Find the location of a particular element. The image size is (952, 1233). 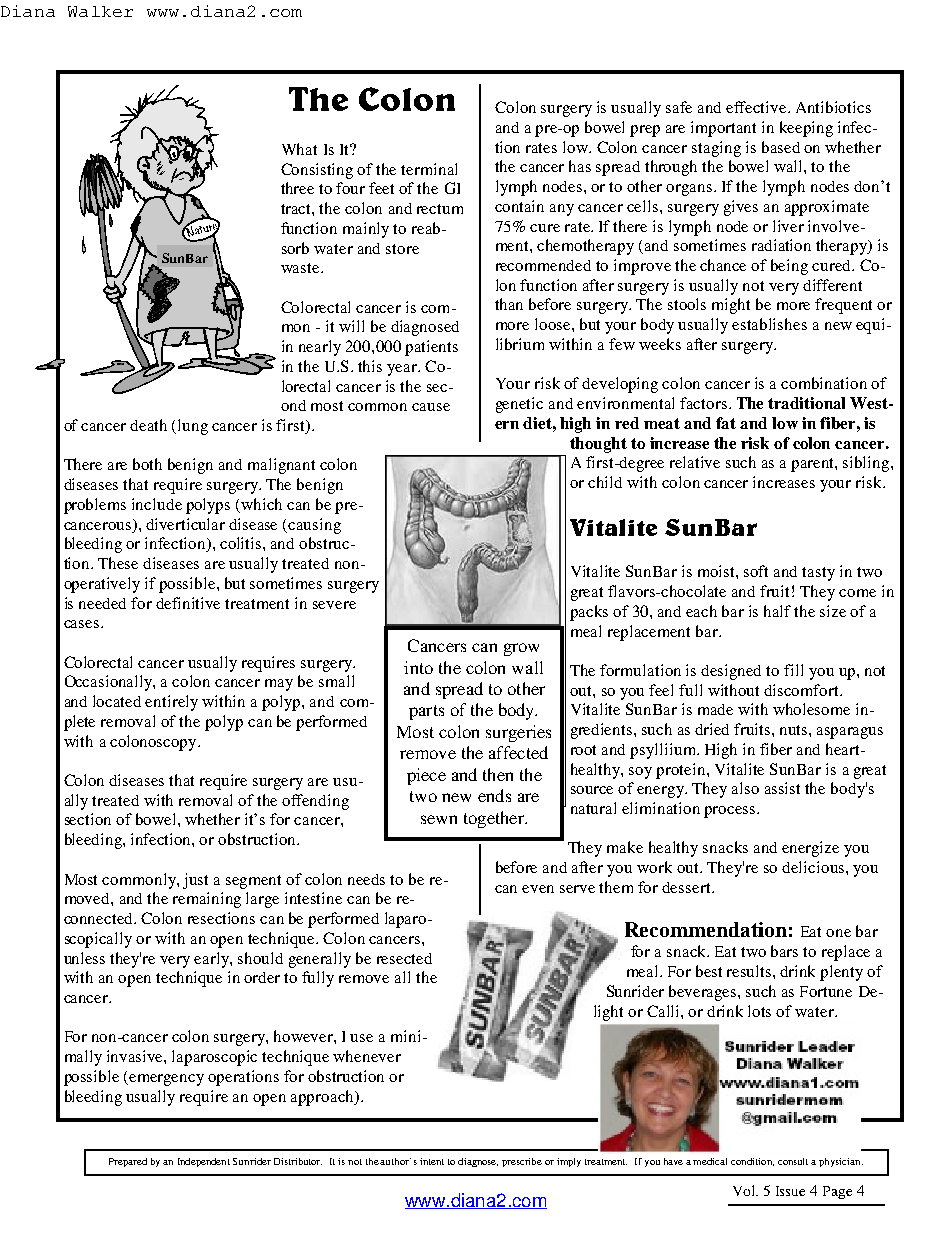

Independent is located at coordinates (204, 1162).
